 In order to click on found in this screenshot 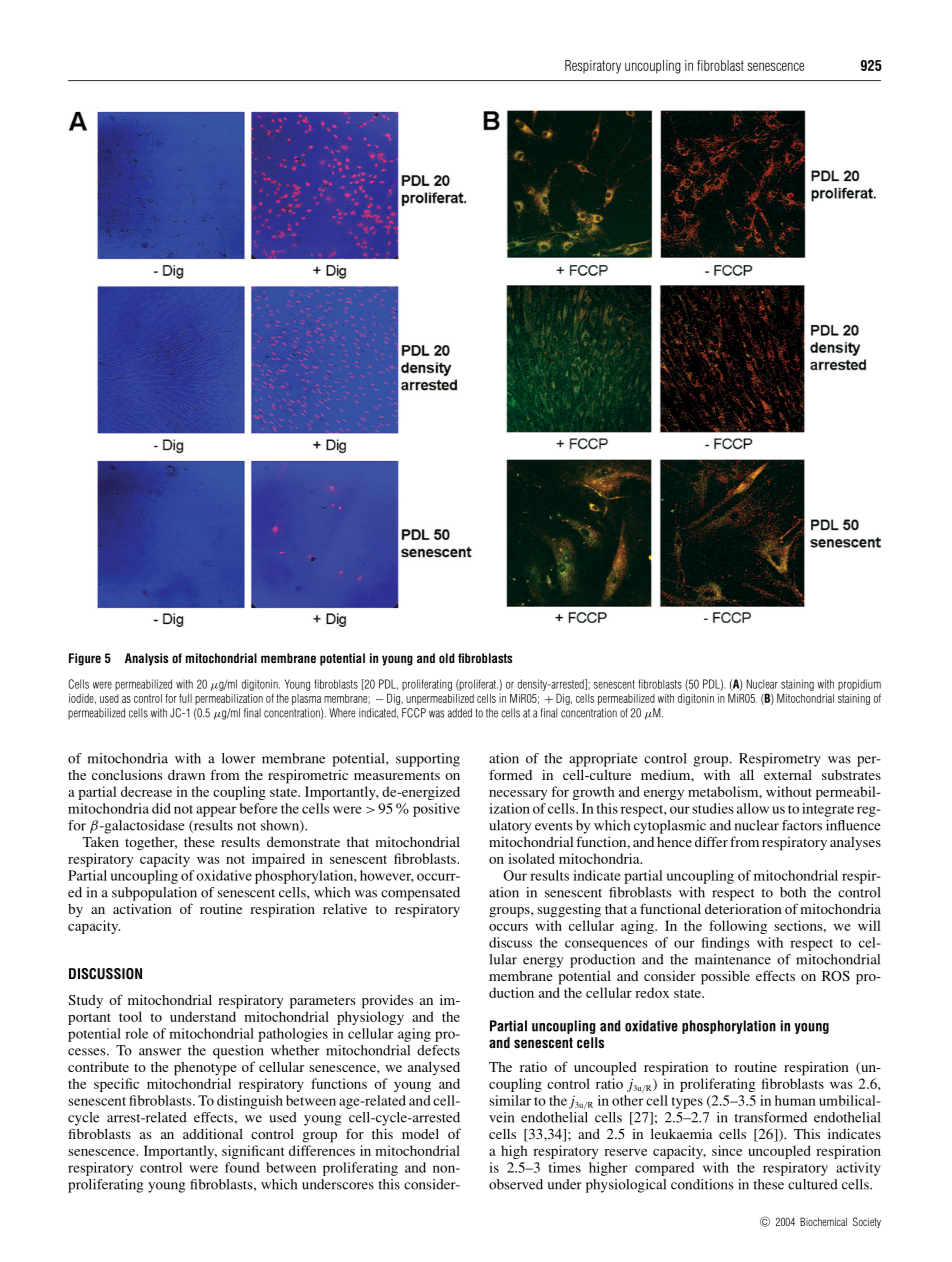, I will do `click(242, 1167)`.
